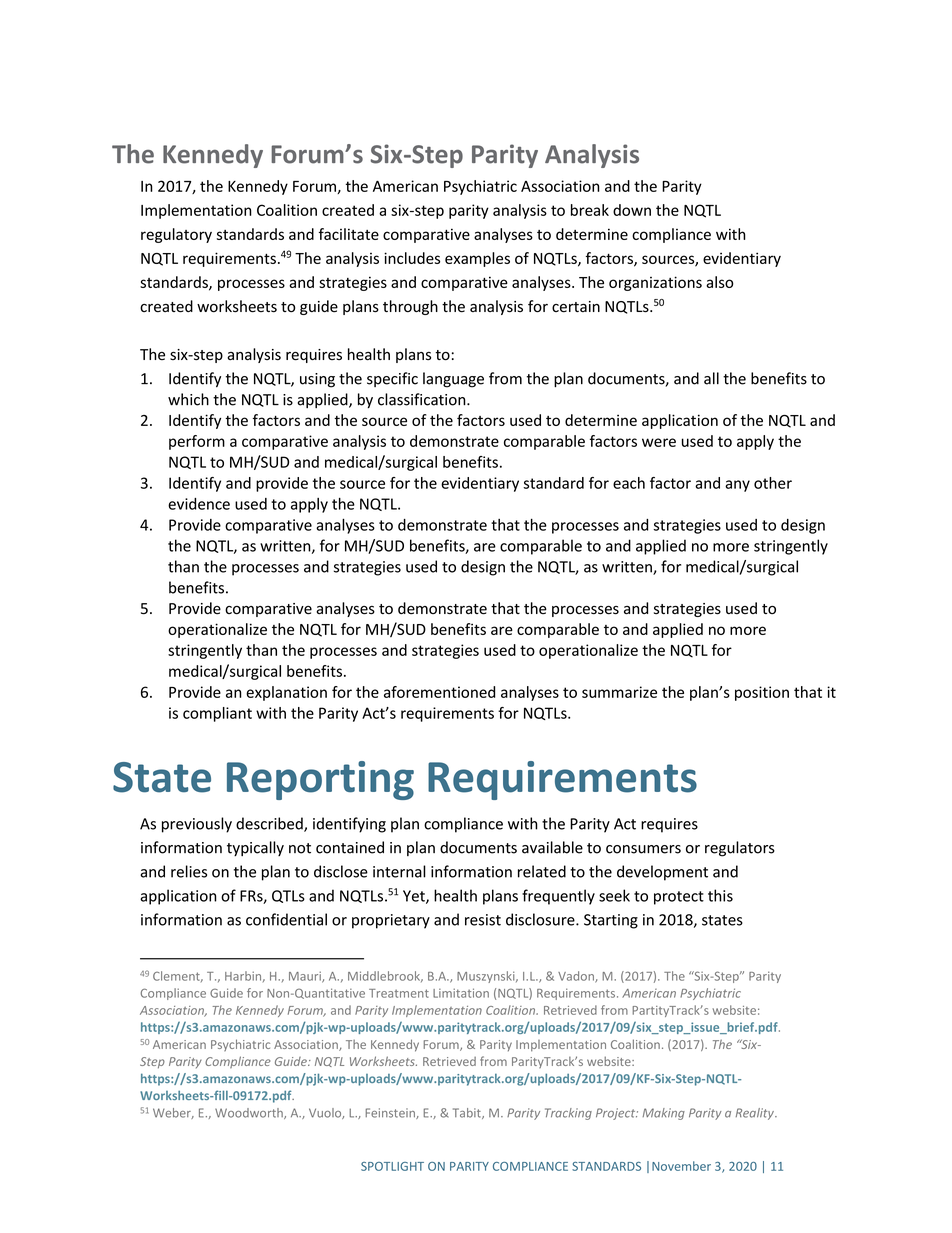 This document has height=1233, width=952. Describe the element at coordinates (720, 282) in the document. I see `also` at that location.
